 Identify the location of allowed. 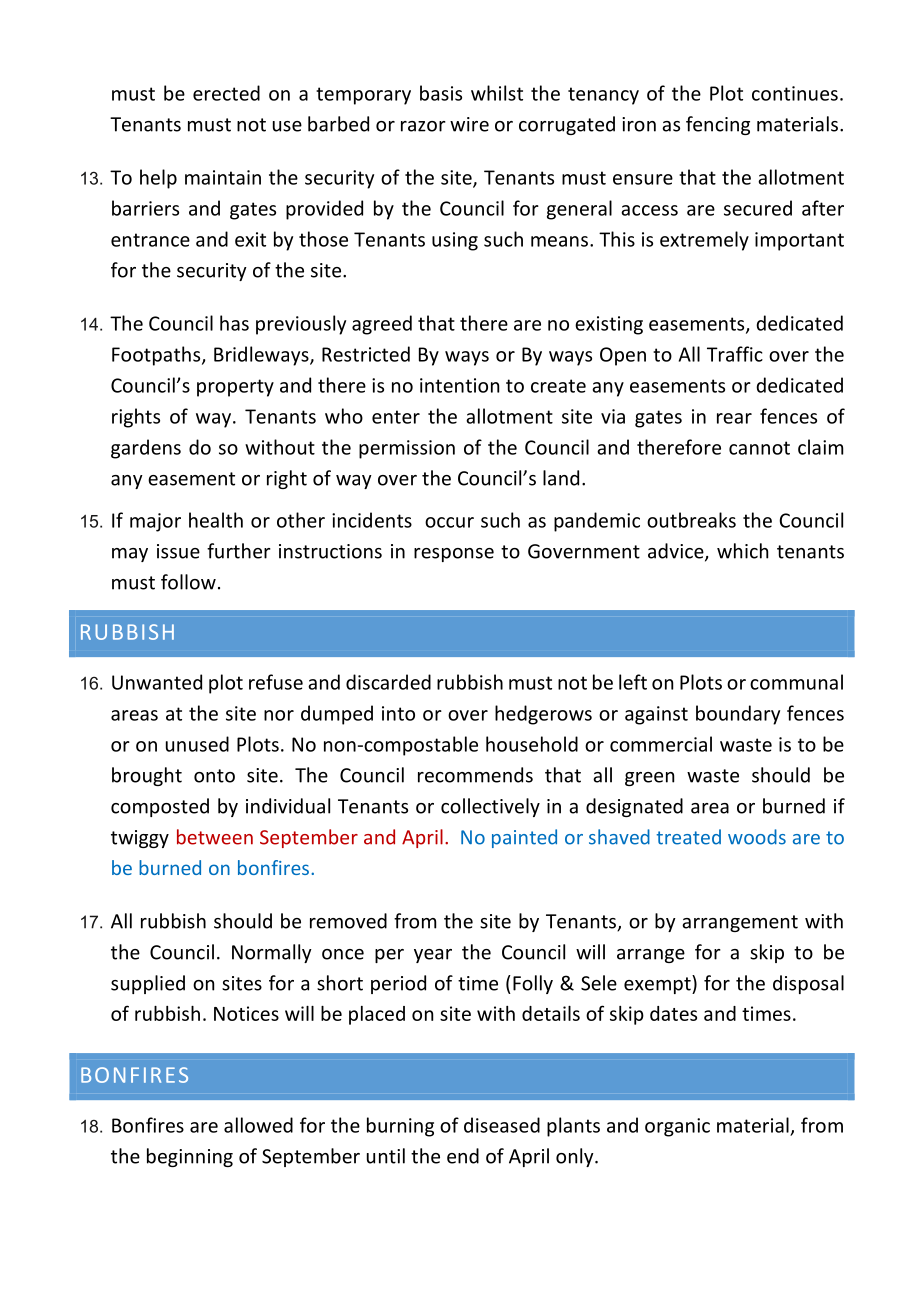
(258, 1125).
